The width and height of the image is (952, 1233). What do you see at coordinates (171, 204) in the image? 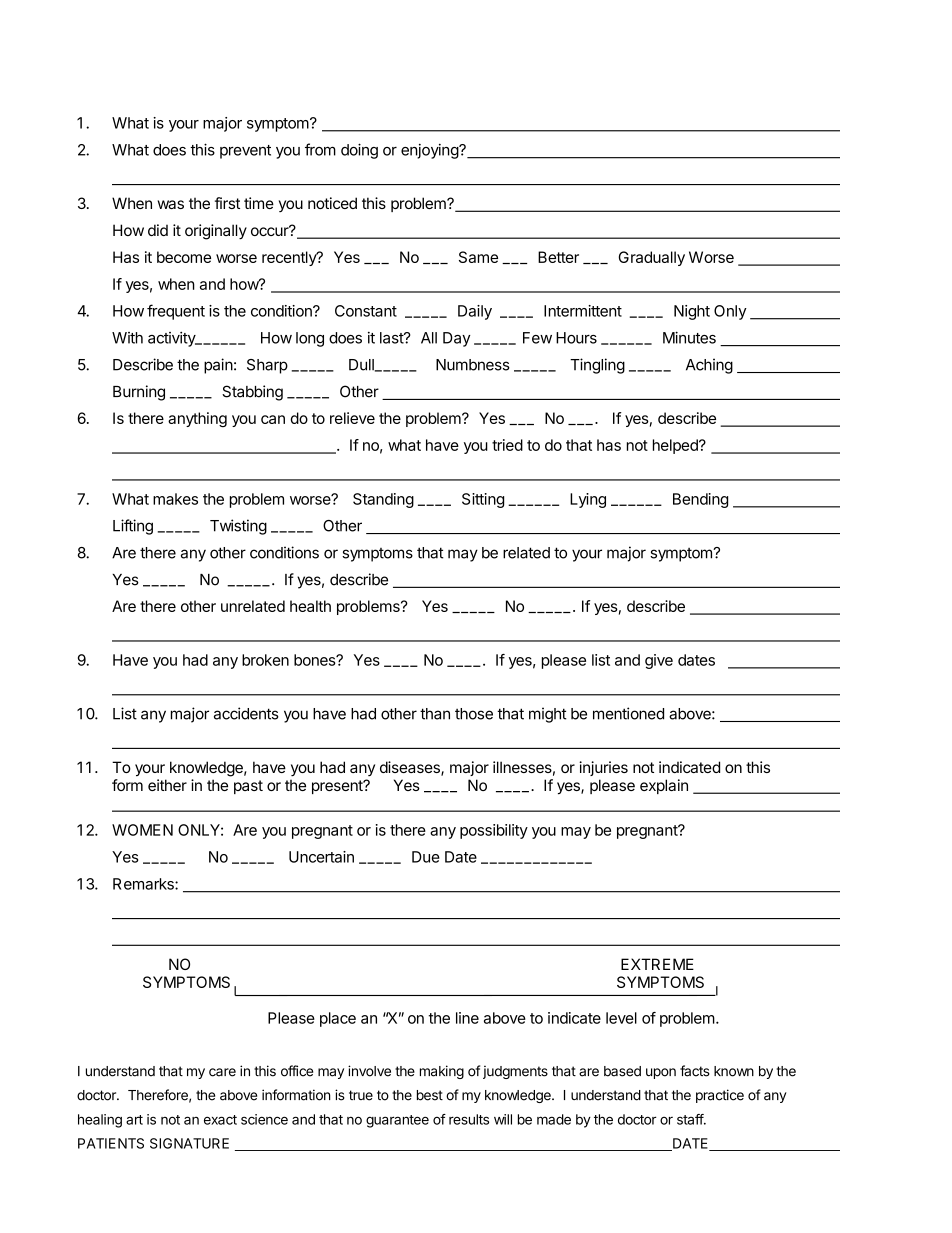
I see `was` at bounding box center [171, 204].
